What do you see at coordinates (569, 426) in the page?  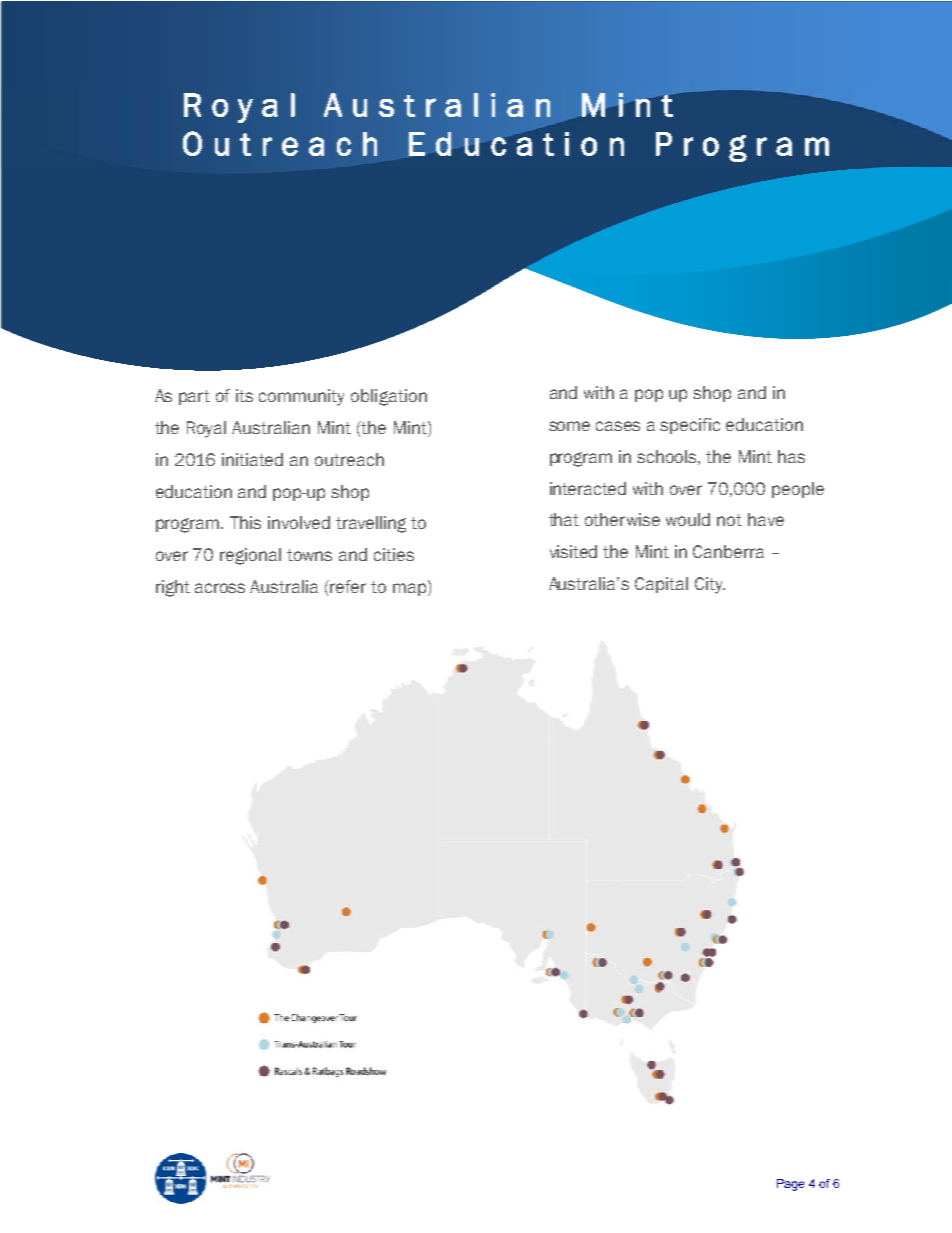 I see `some` at bounding box center [569, 426].
